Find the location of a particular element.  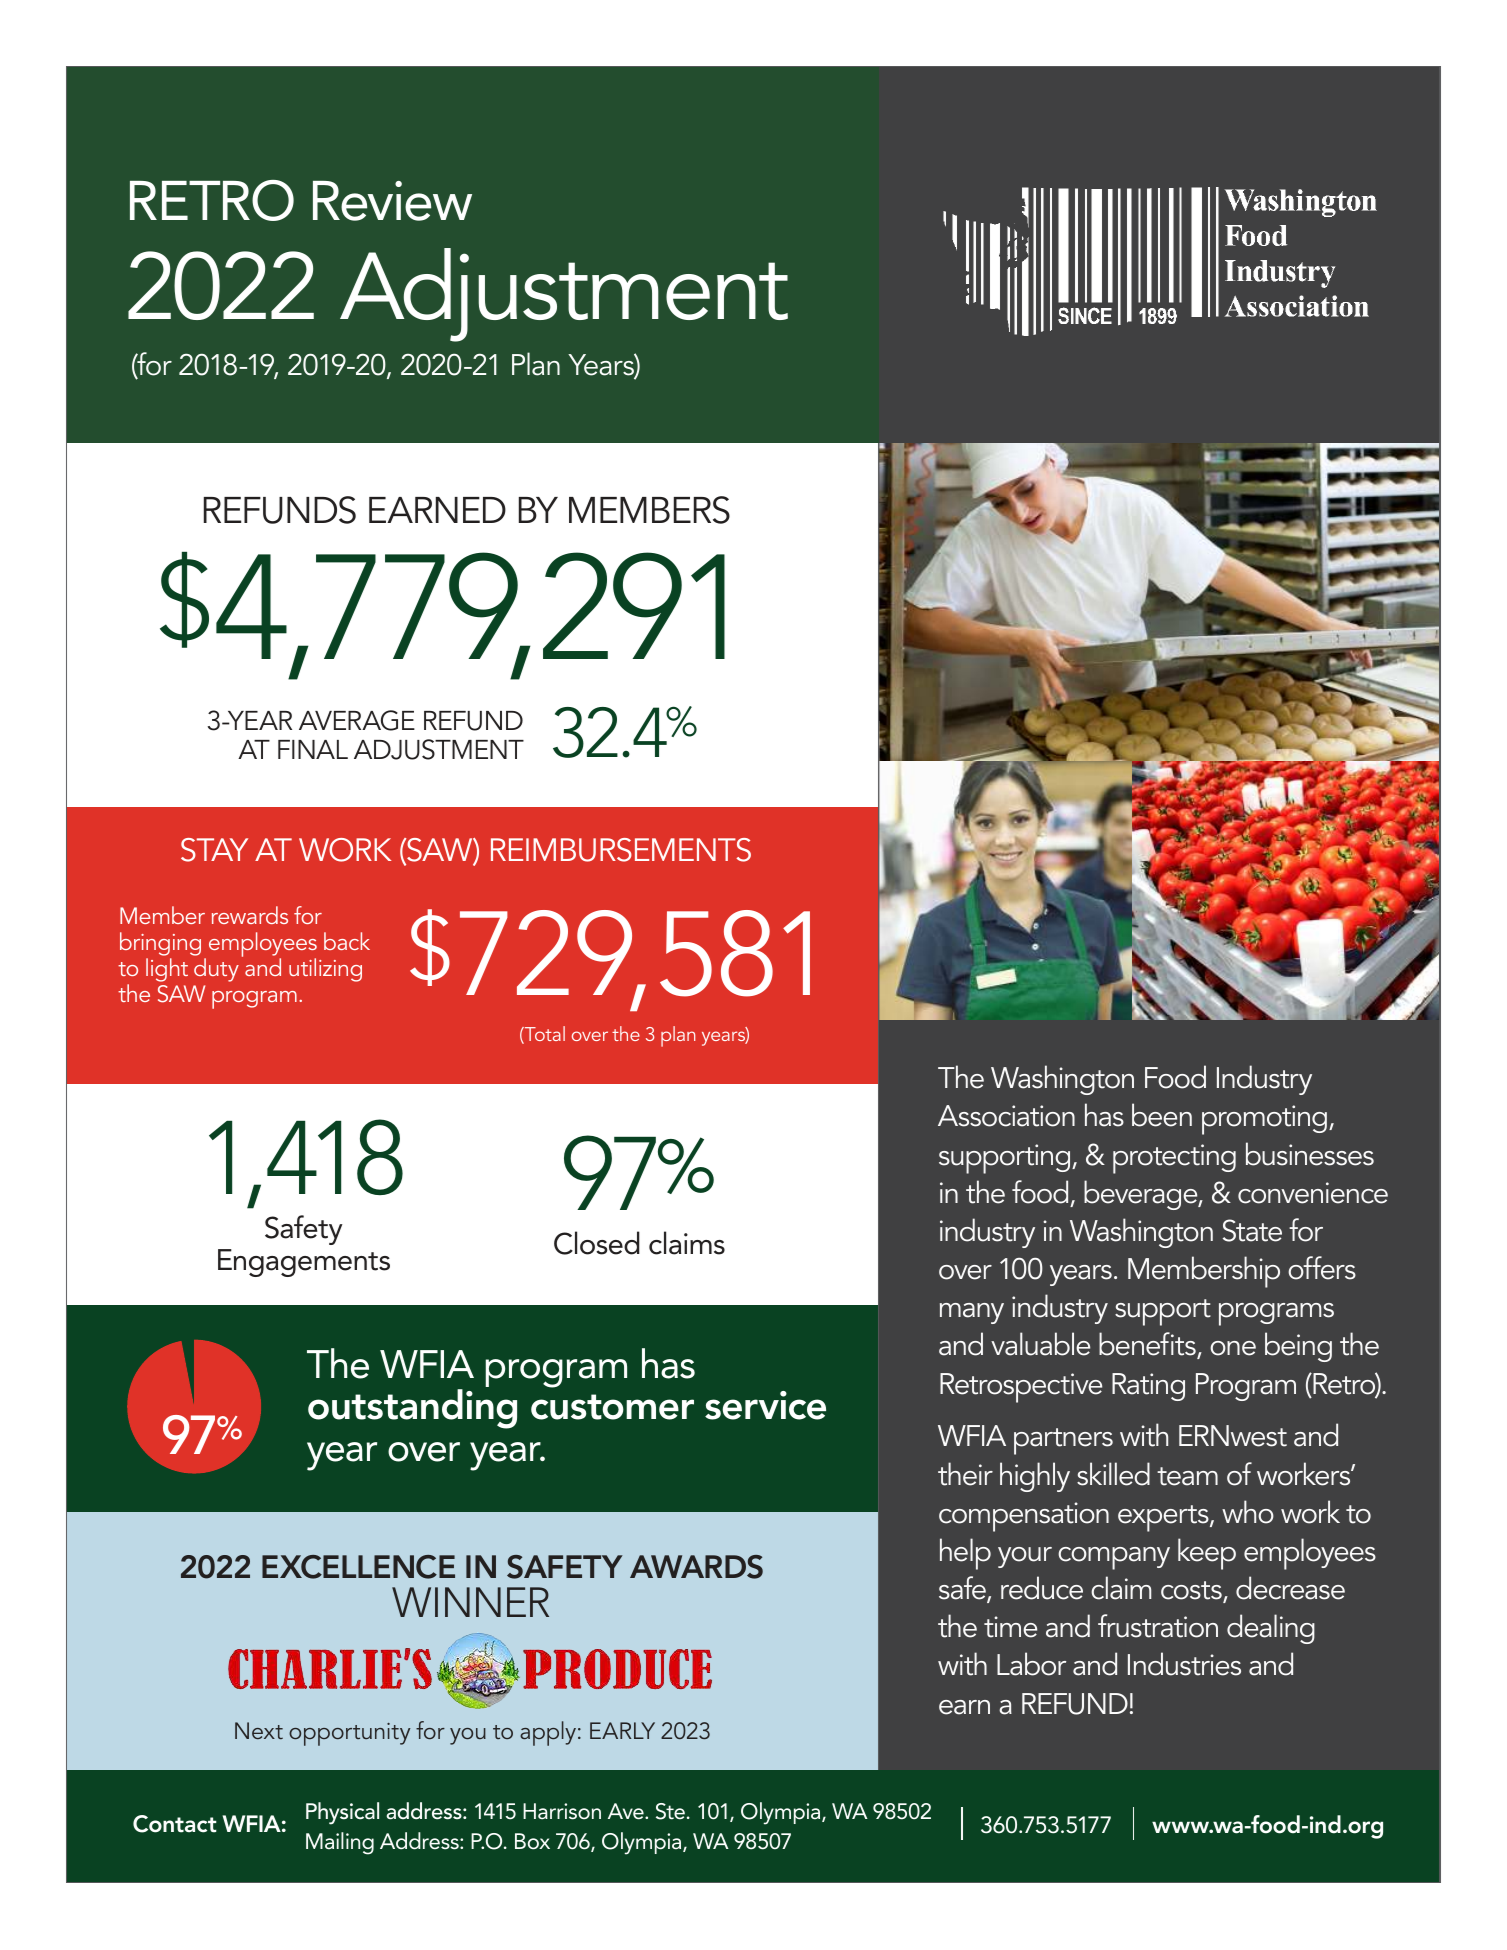

Closed is located at coordinates (597, 1243).
